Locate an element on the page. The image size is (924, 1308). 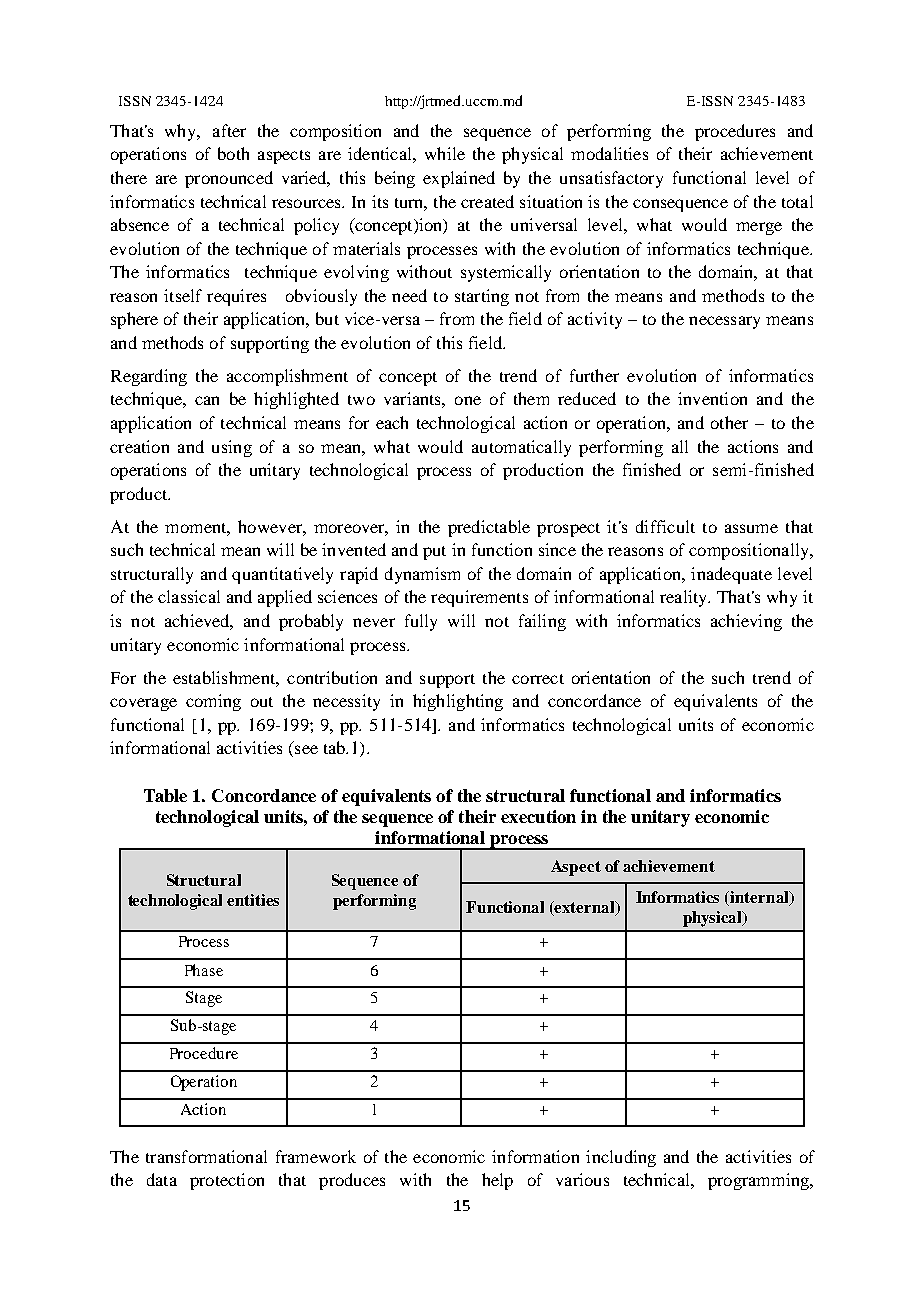
both is located at coordinates (233, 153).
